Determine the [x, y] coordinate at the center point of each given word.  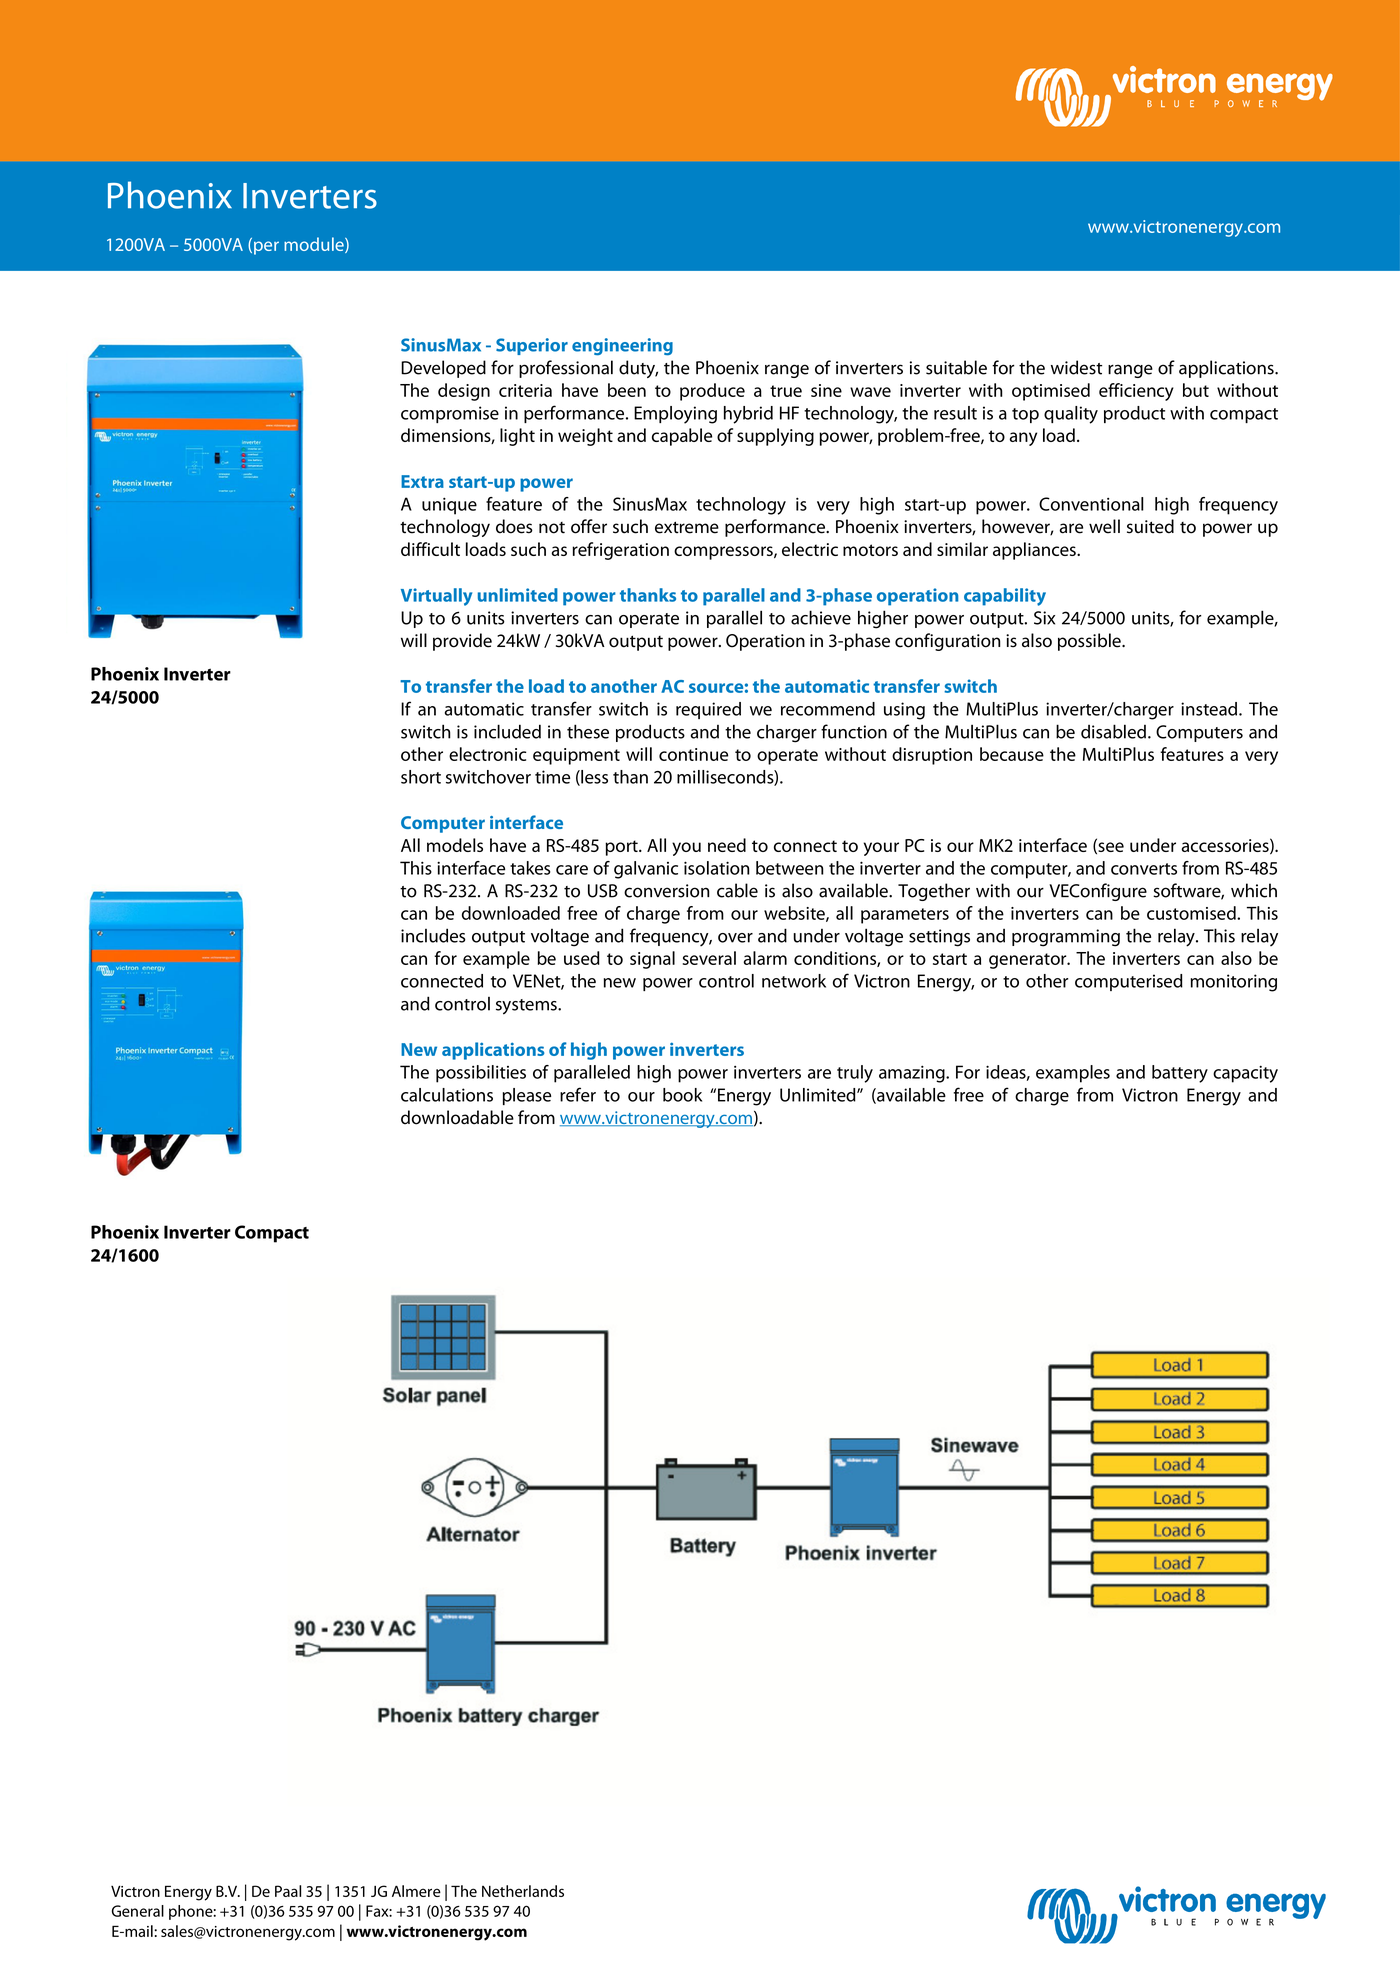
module [315, 245]
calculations [447, 1095]
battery [1180, 1074]
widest [1076, 367]
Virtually [436, 597]
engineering [622, 347]
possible [1090, 642]
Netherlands [523, 1891]
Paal [288, 1891]
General [138, 1911]
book [682, 1095]
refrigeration [620, 551]
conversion [666, 891]
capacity [1245, 1074]
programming [1066, 938]
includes [433, 935]
